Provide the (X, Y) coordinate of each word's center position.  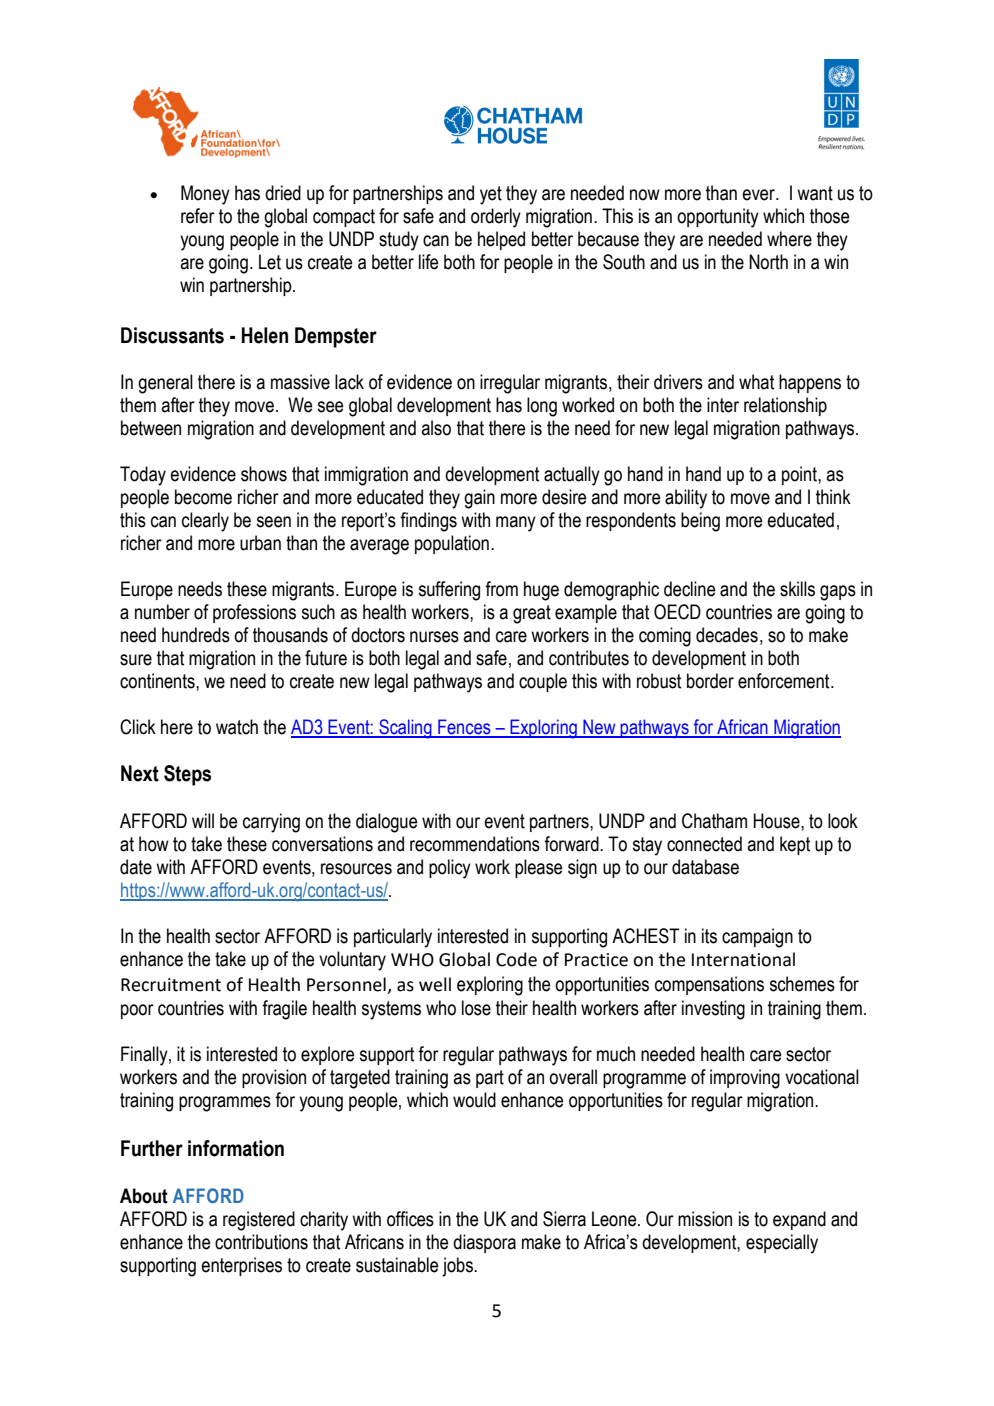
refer (198, 216)
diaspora (484, 1243)
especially (782, 1244)
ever (759, 195)
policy (450, 869)
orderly (496, 218)
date (136, 867)
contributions (261, 1242)
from (501, 589)
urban (260, 543)
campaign (757, 938)
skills (797, 589)
